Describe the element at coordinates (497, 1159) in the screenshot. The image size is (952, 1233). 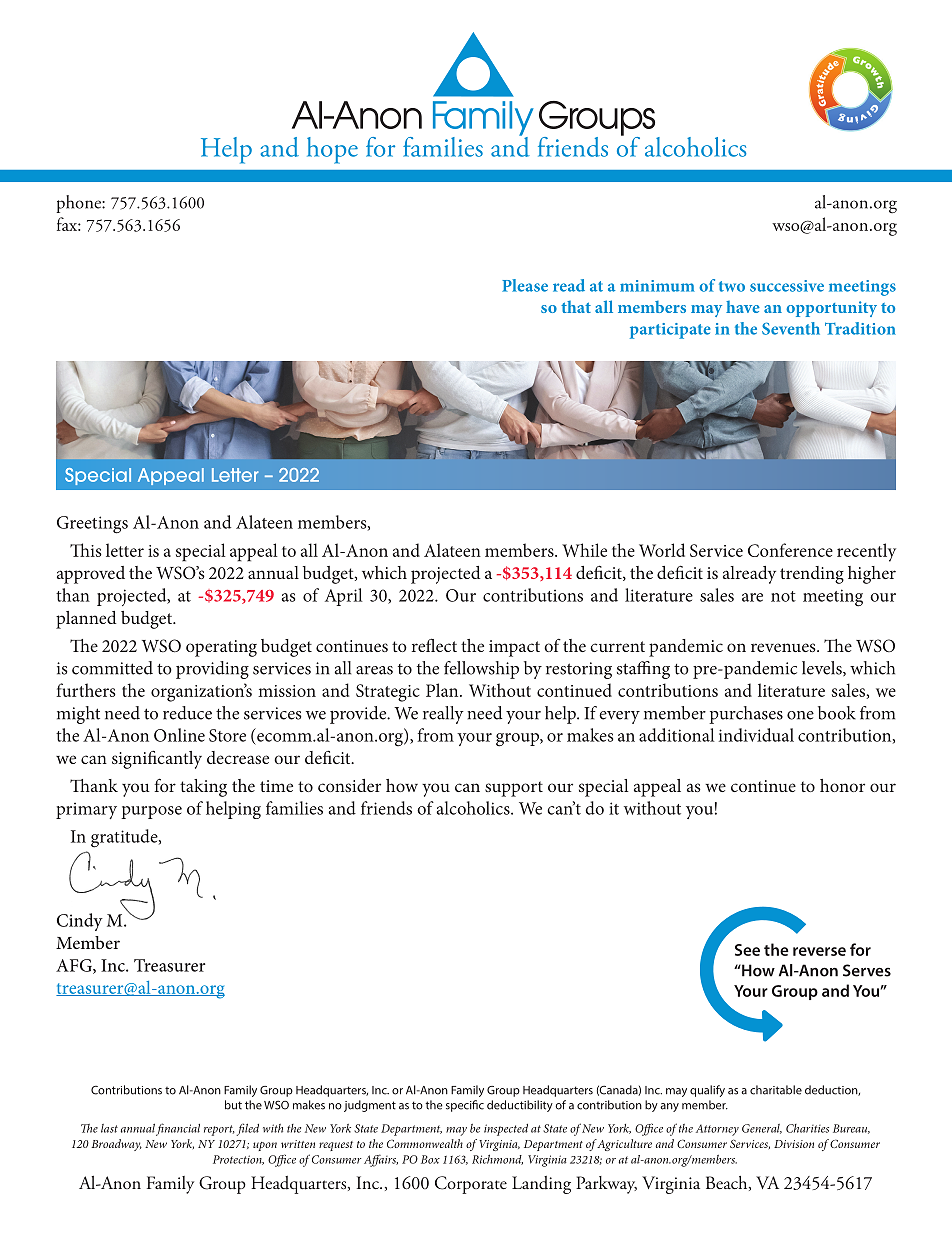
I see `Richmond` at that location.
